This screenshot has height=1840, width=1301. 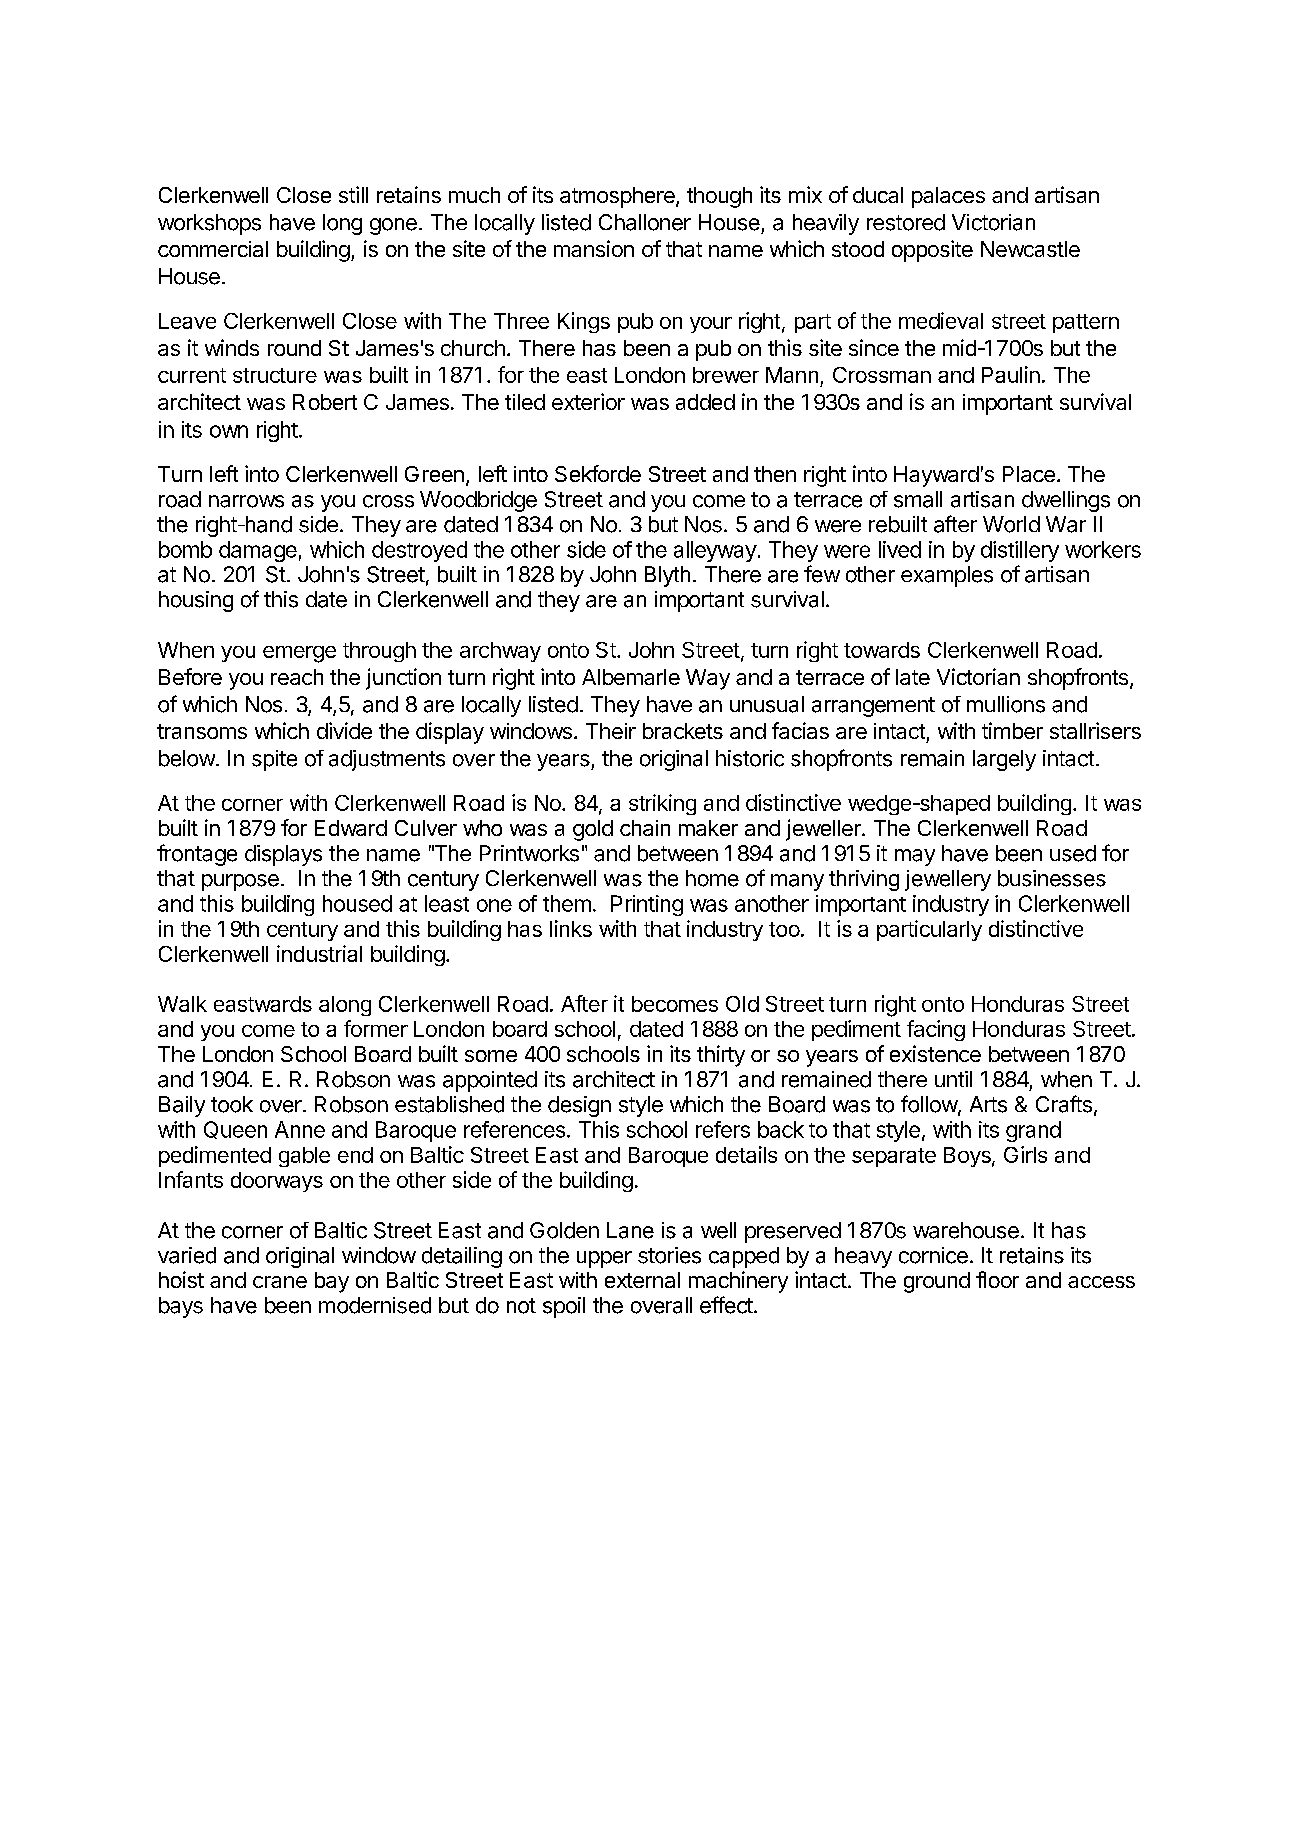 What do you see at coordinates (209, 224) in the screenshot?
I see `workshops` at bounding box center [209, 224].
